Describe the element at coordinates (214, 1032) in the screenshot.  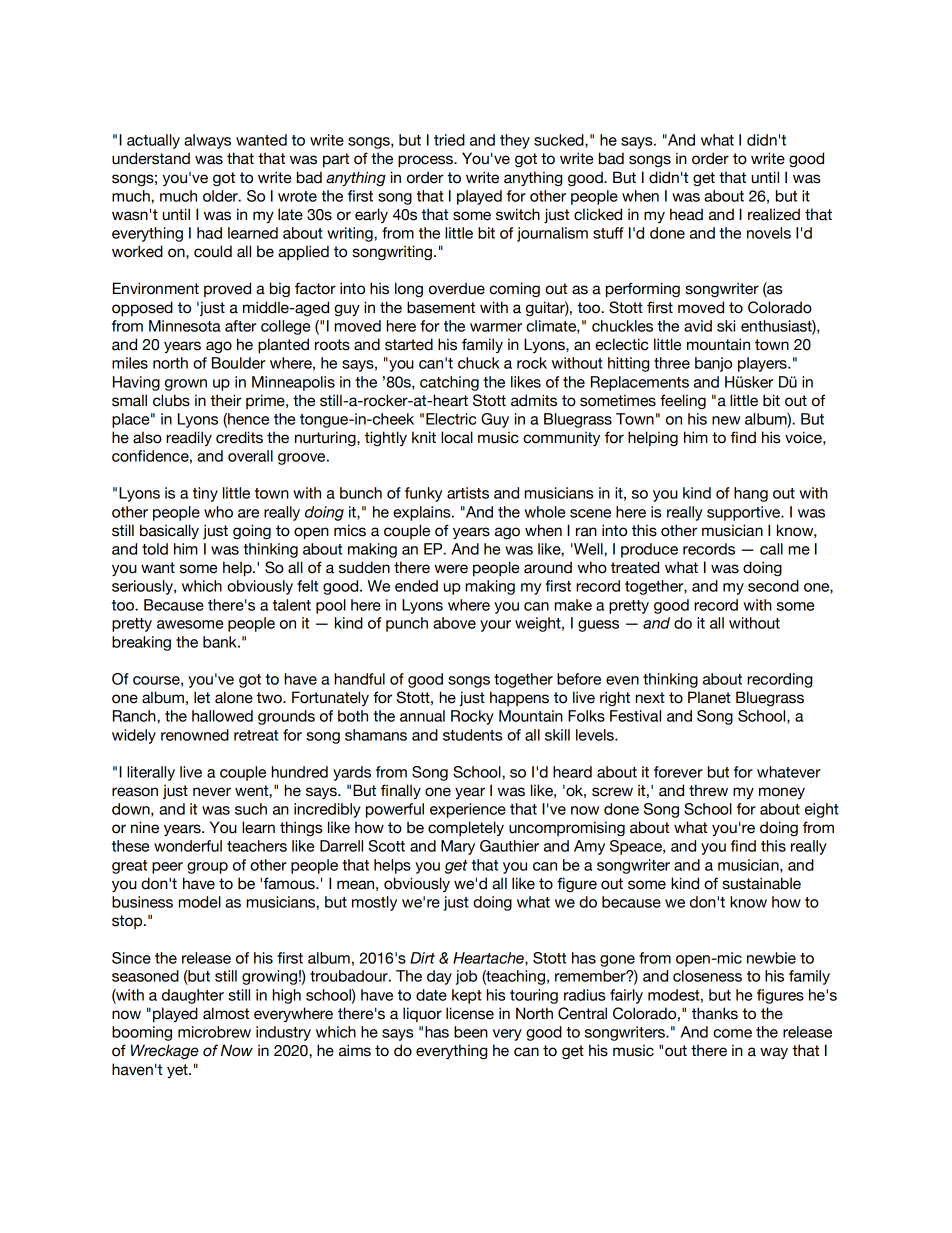
I see `microbrew` at that location.
